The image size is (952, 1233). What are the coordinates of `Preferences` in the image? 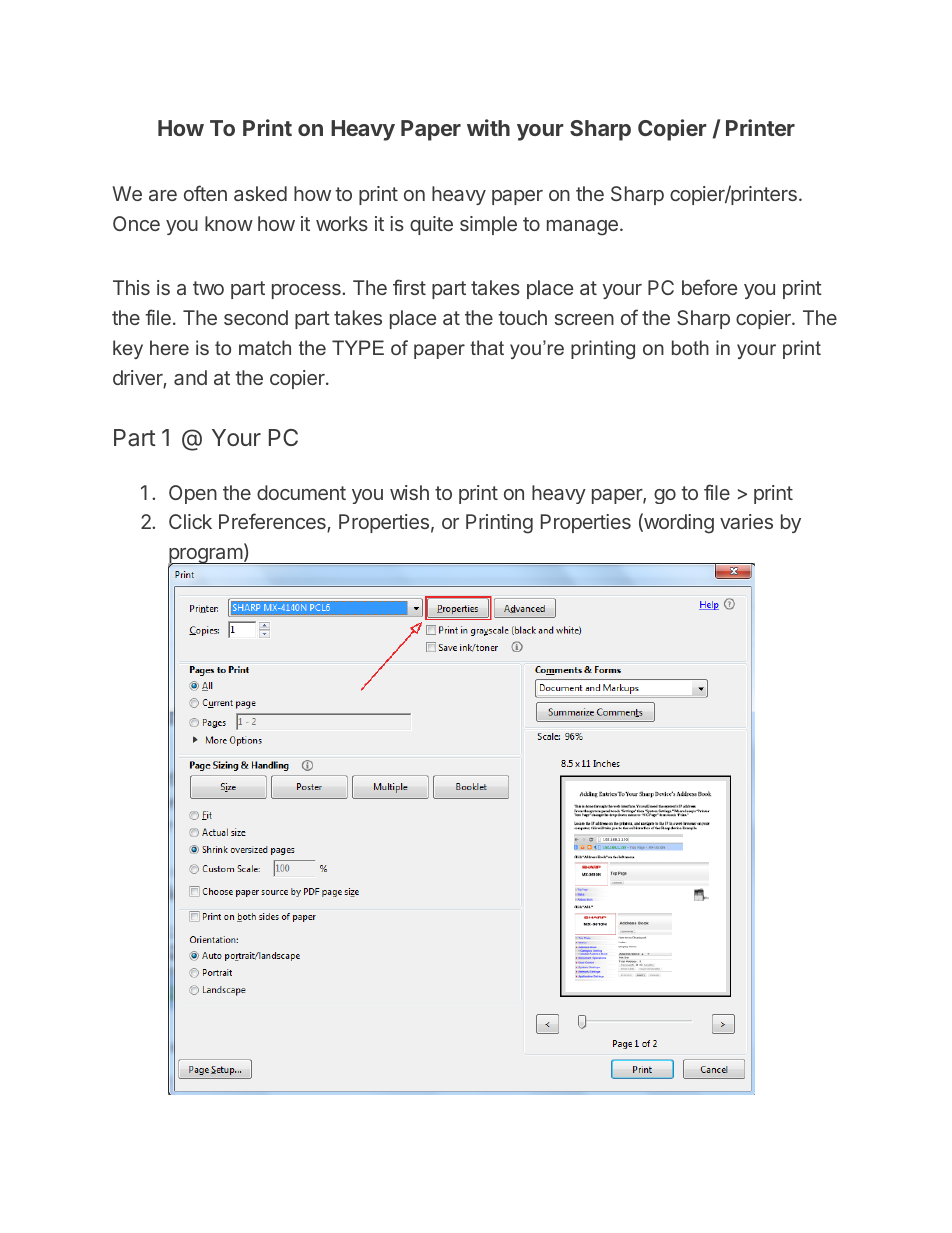 It's located at (273, 522).
